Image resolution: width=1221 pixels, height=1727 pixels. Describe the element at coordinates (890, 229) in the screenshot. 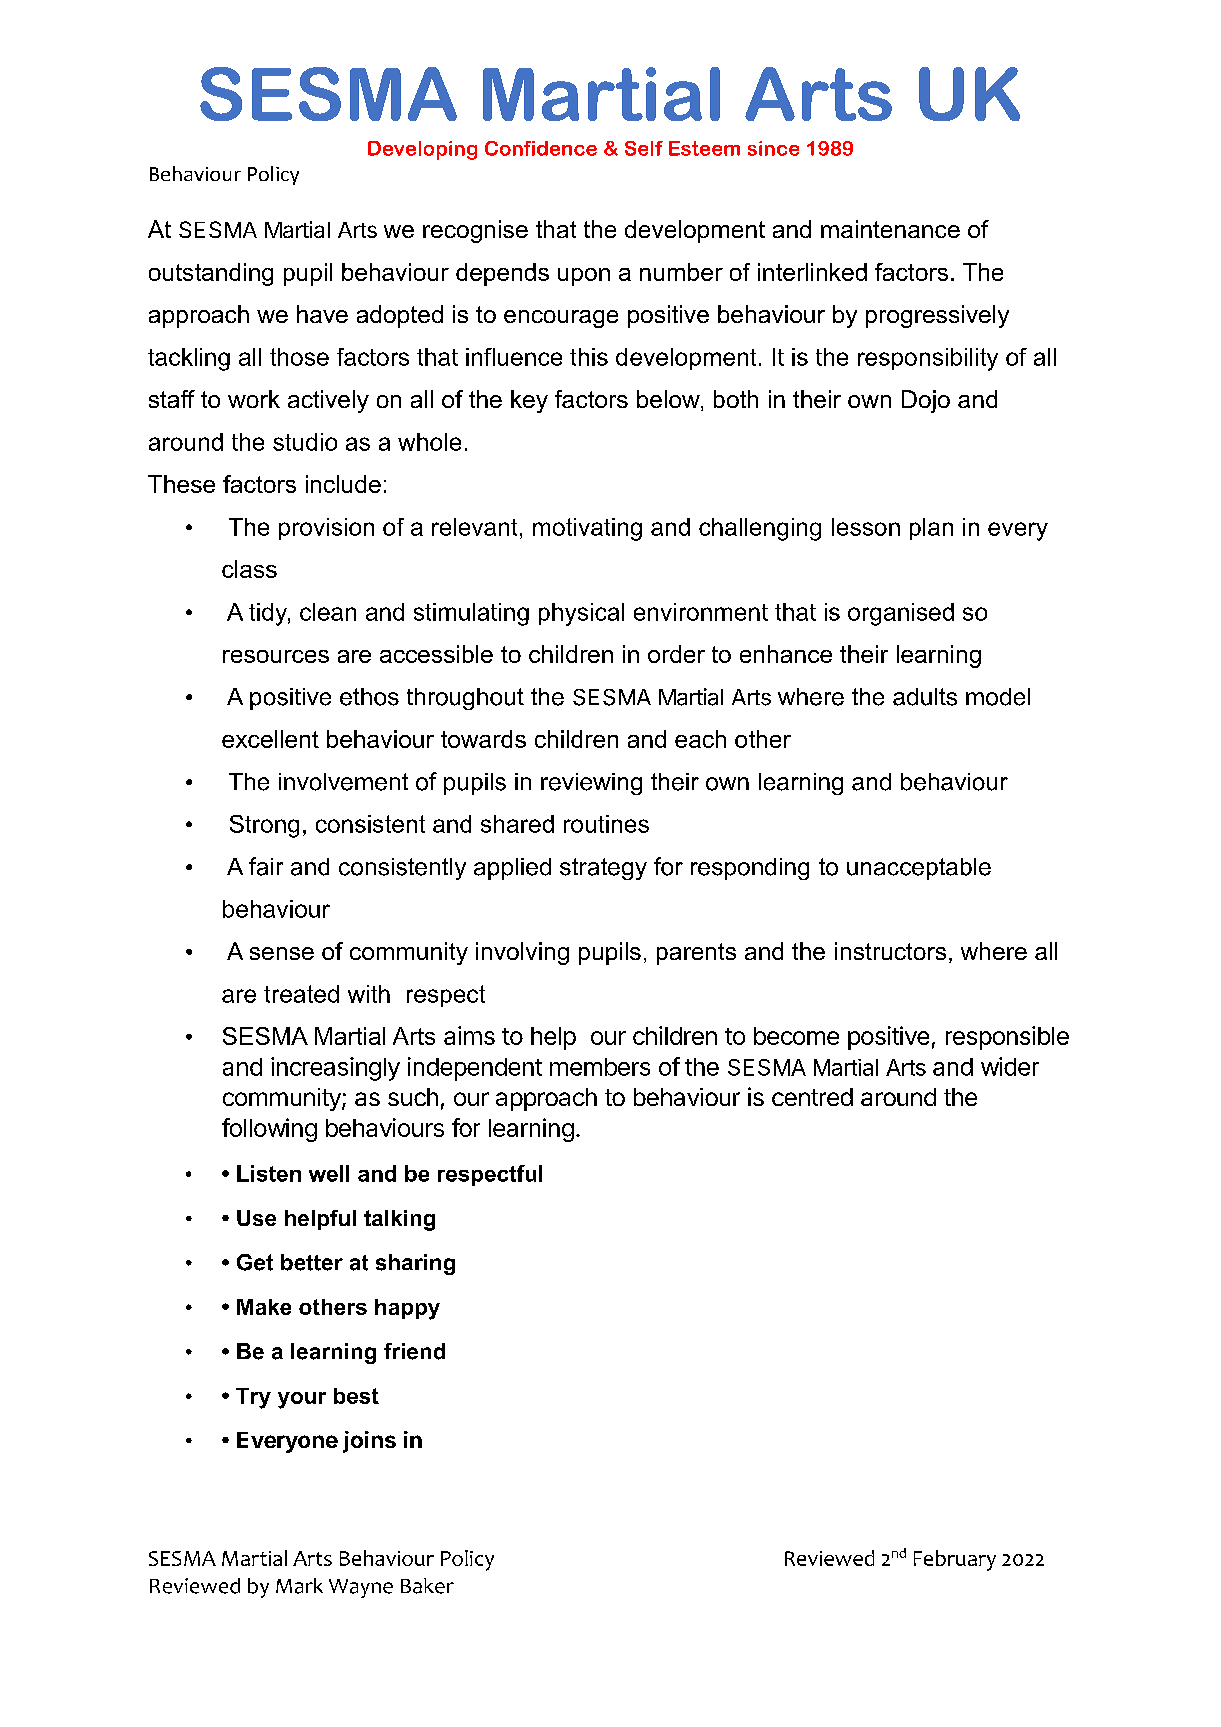

I see `maintenance` at that location.
